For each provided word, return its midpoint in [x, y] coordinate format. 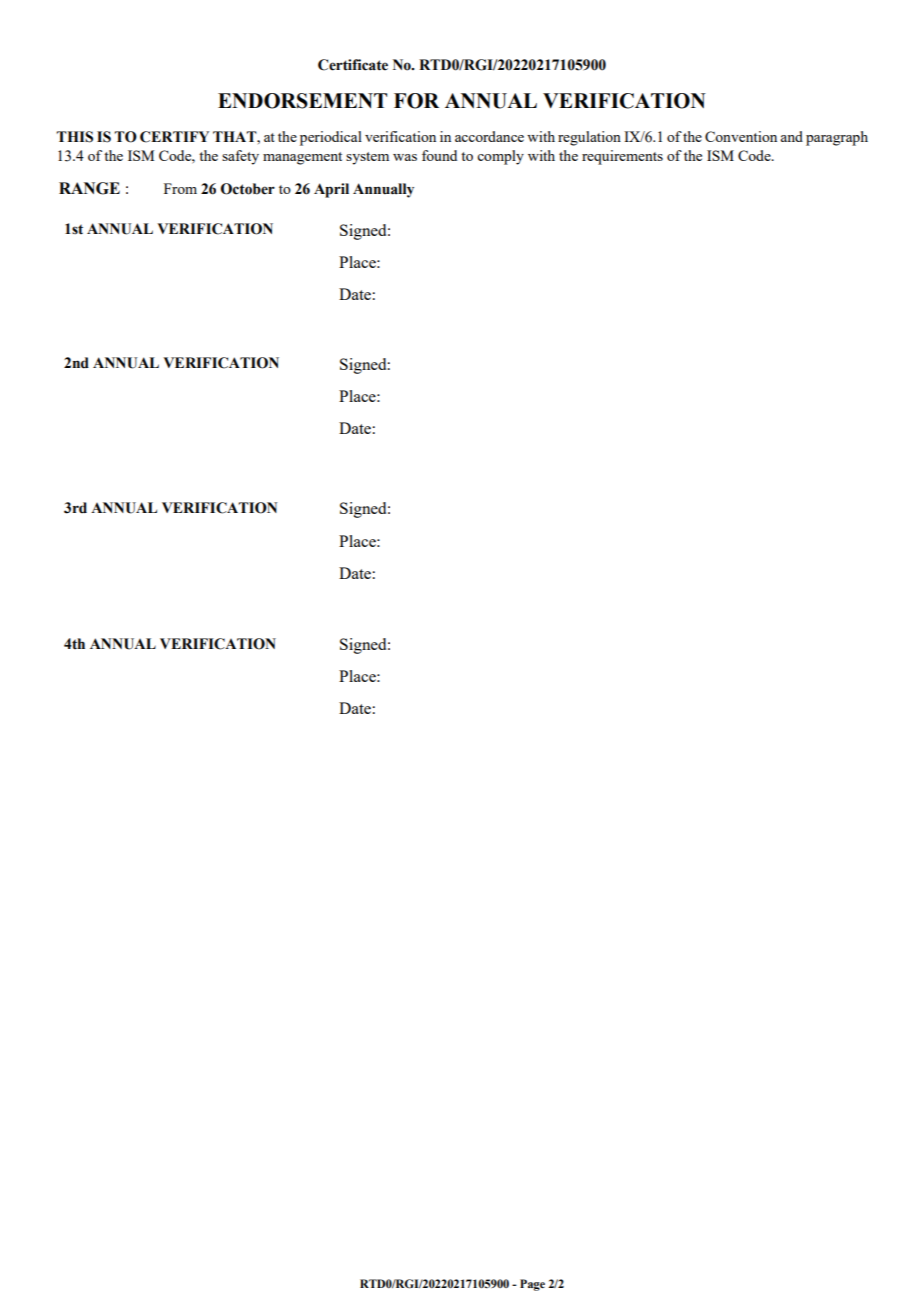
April [331, 190]
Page [532, 1285]
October [248, 189]
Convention [741, 136]
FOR [416, 101]
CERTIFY [174, 137]
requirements [622, 157]
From [180, 188]
